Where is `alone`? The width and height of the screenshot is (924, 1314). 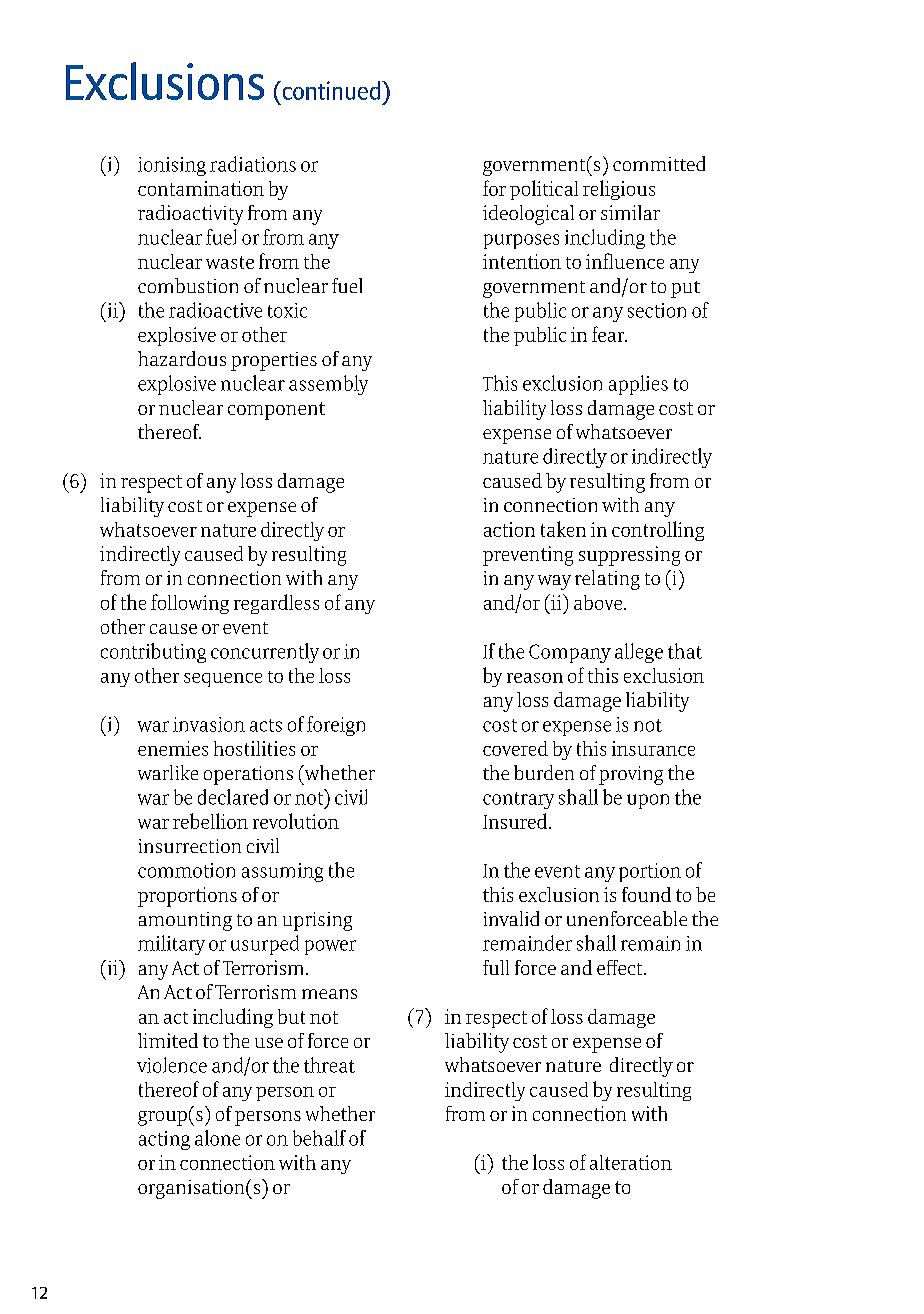 alone is located at coordinates (217, 1138).
